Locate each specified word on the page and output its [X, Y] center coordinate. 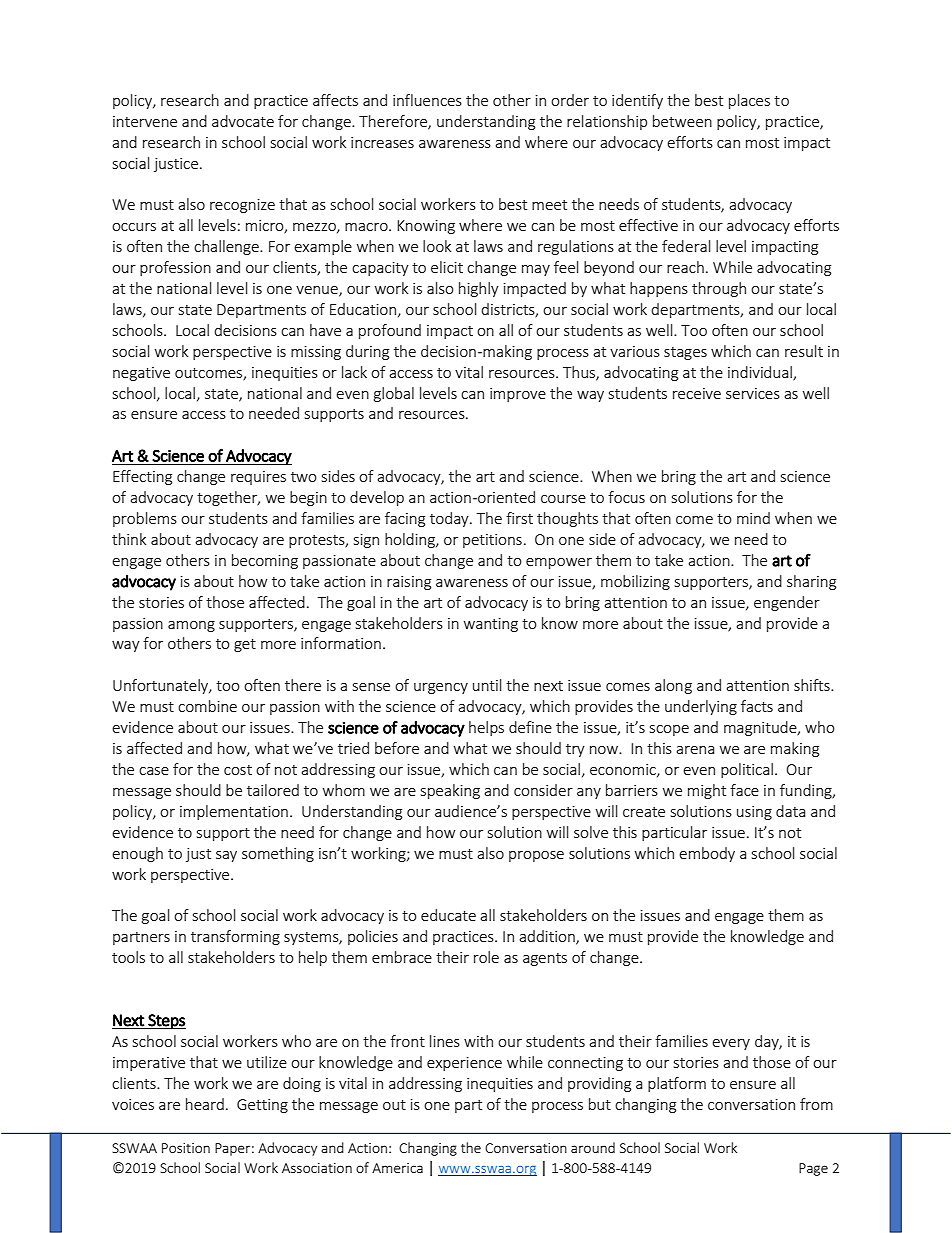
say [226, 856]
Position [186, 1148]
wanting [491, 625]
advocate [243, 121]
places [749, 101]
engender [787, 603]
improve [518, 395]
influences [427, 100]
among [191, 626]
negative [141, 374]
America [397, 1168]
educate [448, 915]
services [753, 393]
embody [707, 854]
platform [677, 1084]
